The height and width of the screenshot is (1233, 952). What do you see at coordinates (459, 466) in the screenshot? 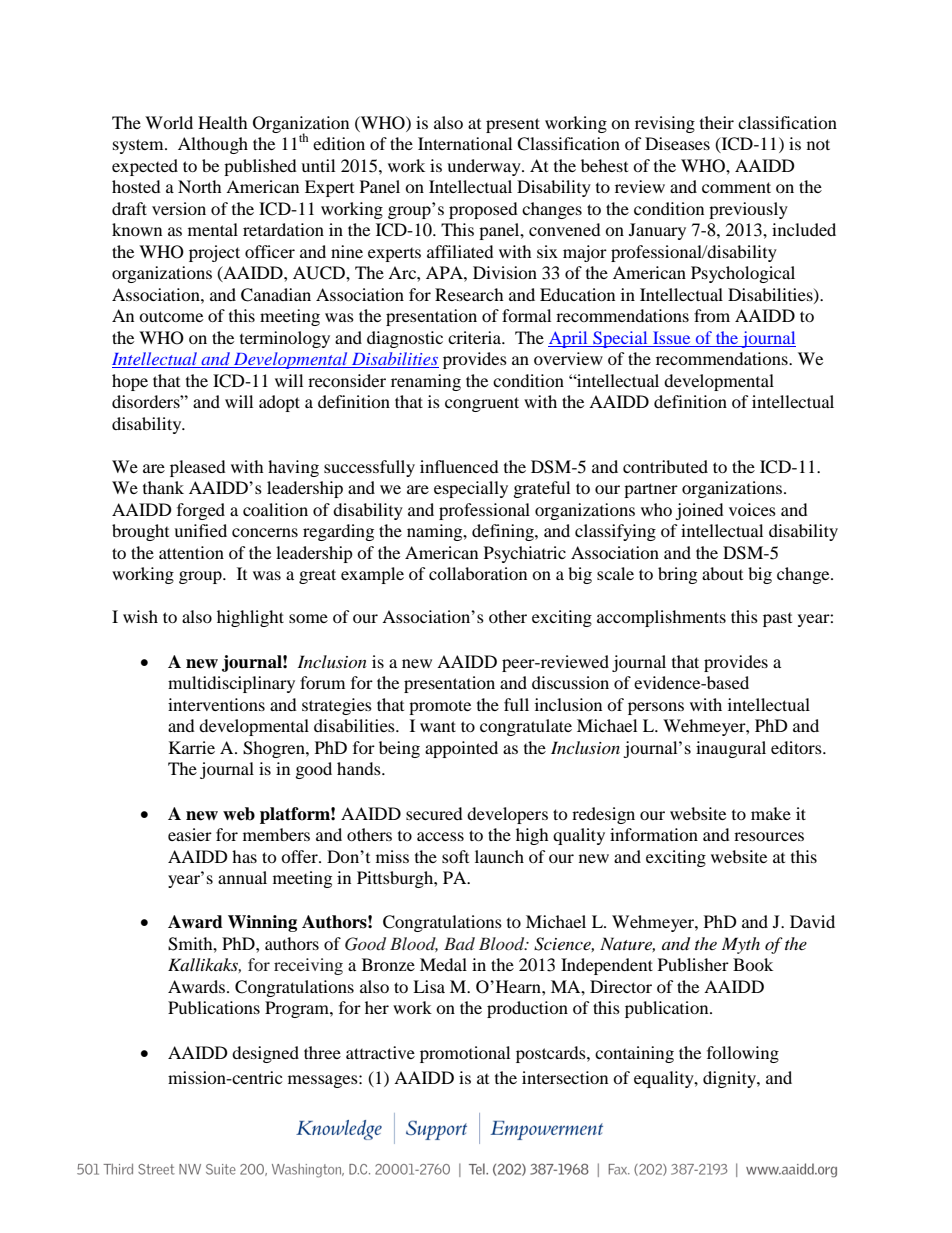
I see `influenced` at bounding box center [459, 466].
